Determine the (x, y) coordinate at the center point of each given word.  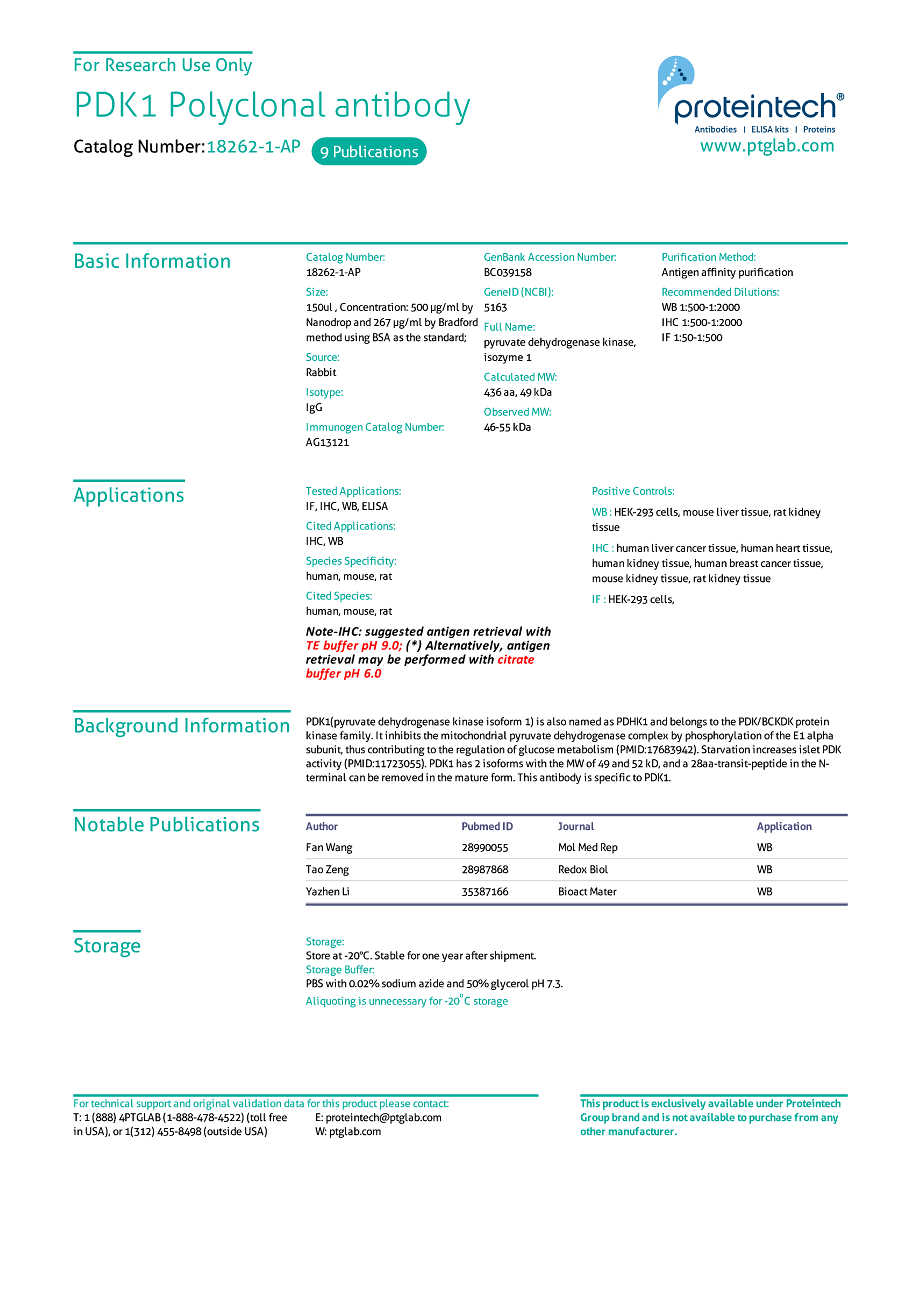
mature (471, 778)
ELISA (375, 506)
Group (595, 1118)
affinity (718, 273)
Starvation (725, 749)
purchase (770, 1118)
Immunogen (335, 428)
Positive (611, 491)
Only (234, 67)
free (278, 1117)
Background (126, 727)
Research (140, 64)
